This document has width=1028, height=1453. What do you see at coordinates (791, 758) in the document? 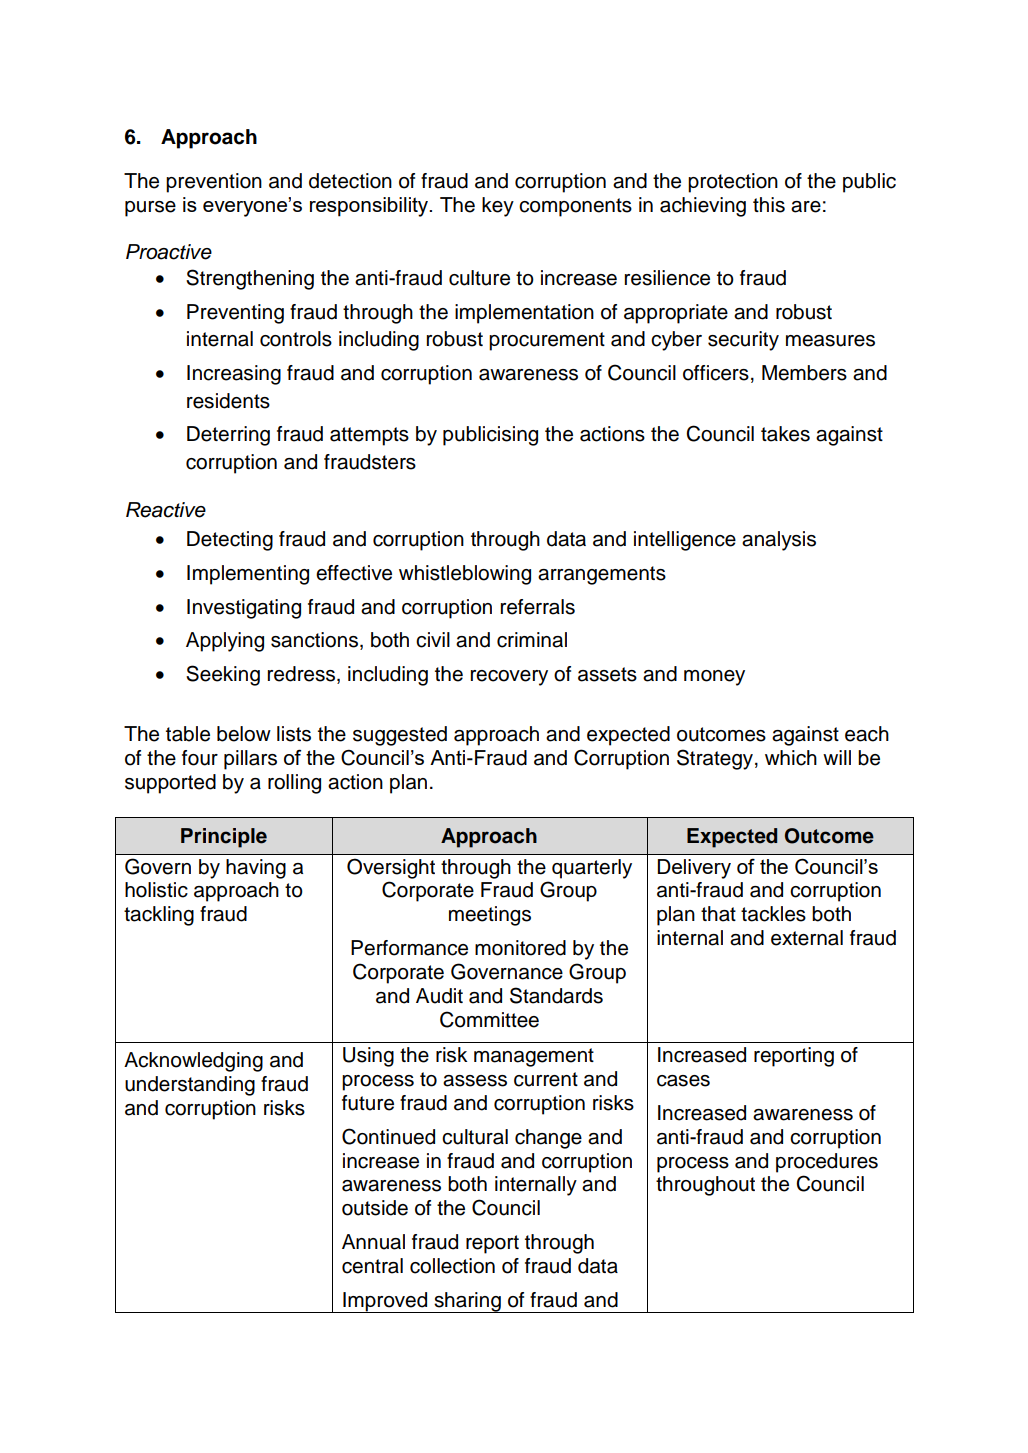
I see `which` at bounding box center [791, 758].
